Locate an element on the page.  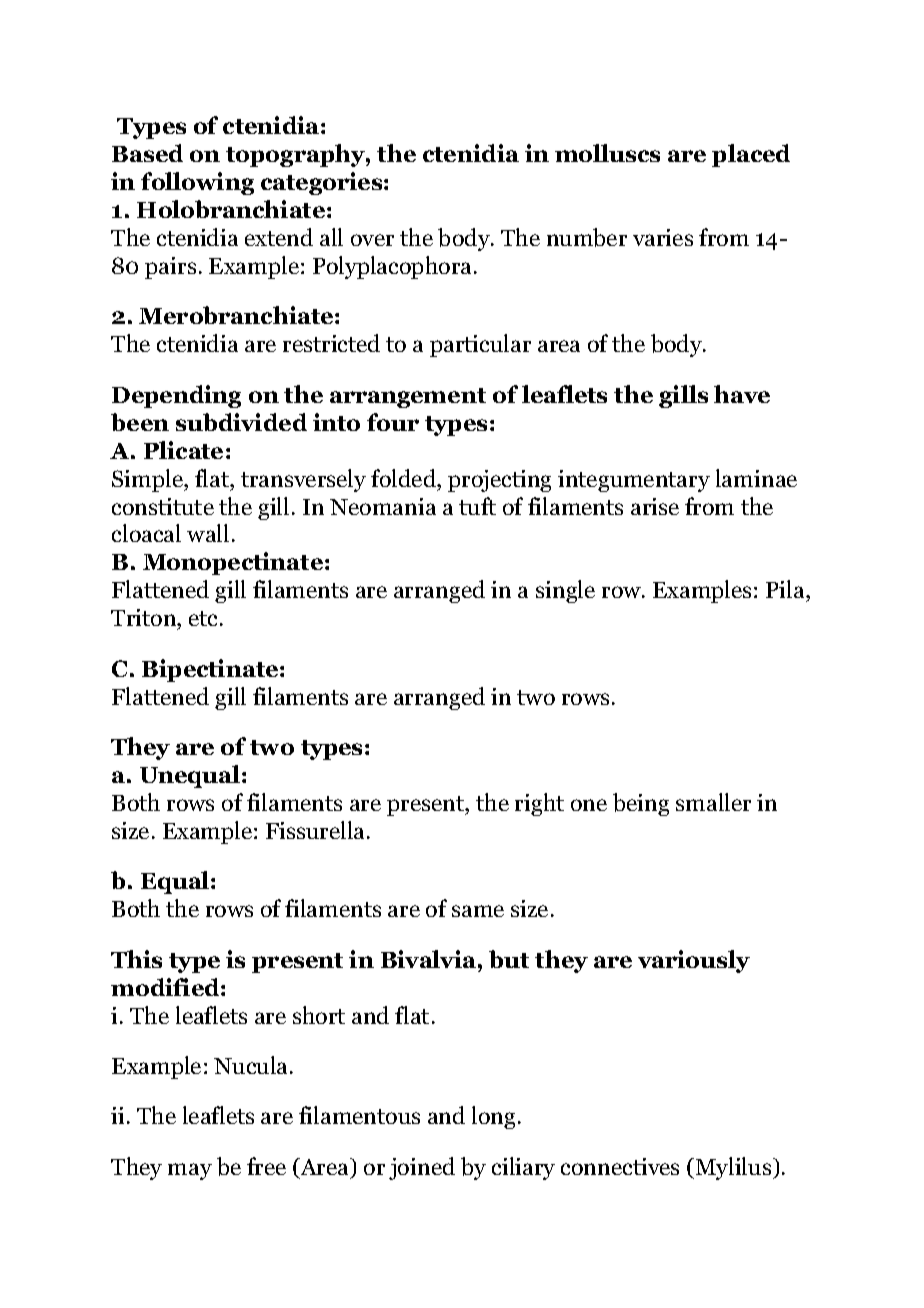
etc is located at coordinates (205, 618).
